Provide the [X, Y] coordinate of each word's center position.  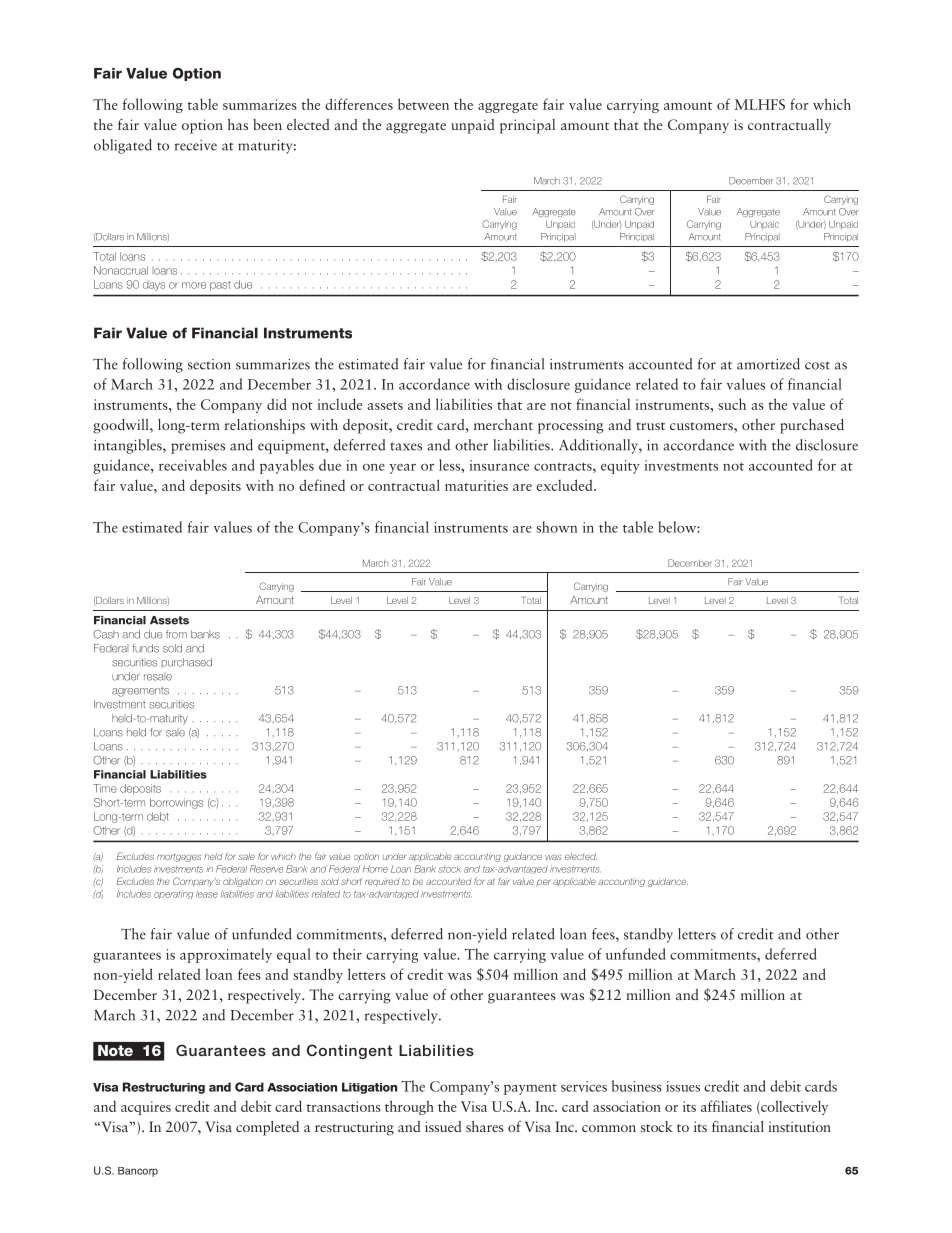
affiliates [726, 1106]
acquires [146, 1108]
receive [196, 145]
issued [443, 1126]
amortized [768, 364]
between [423, 104]
